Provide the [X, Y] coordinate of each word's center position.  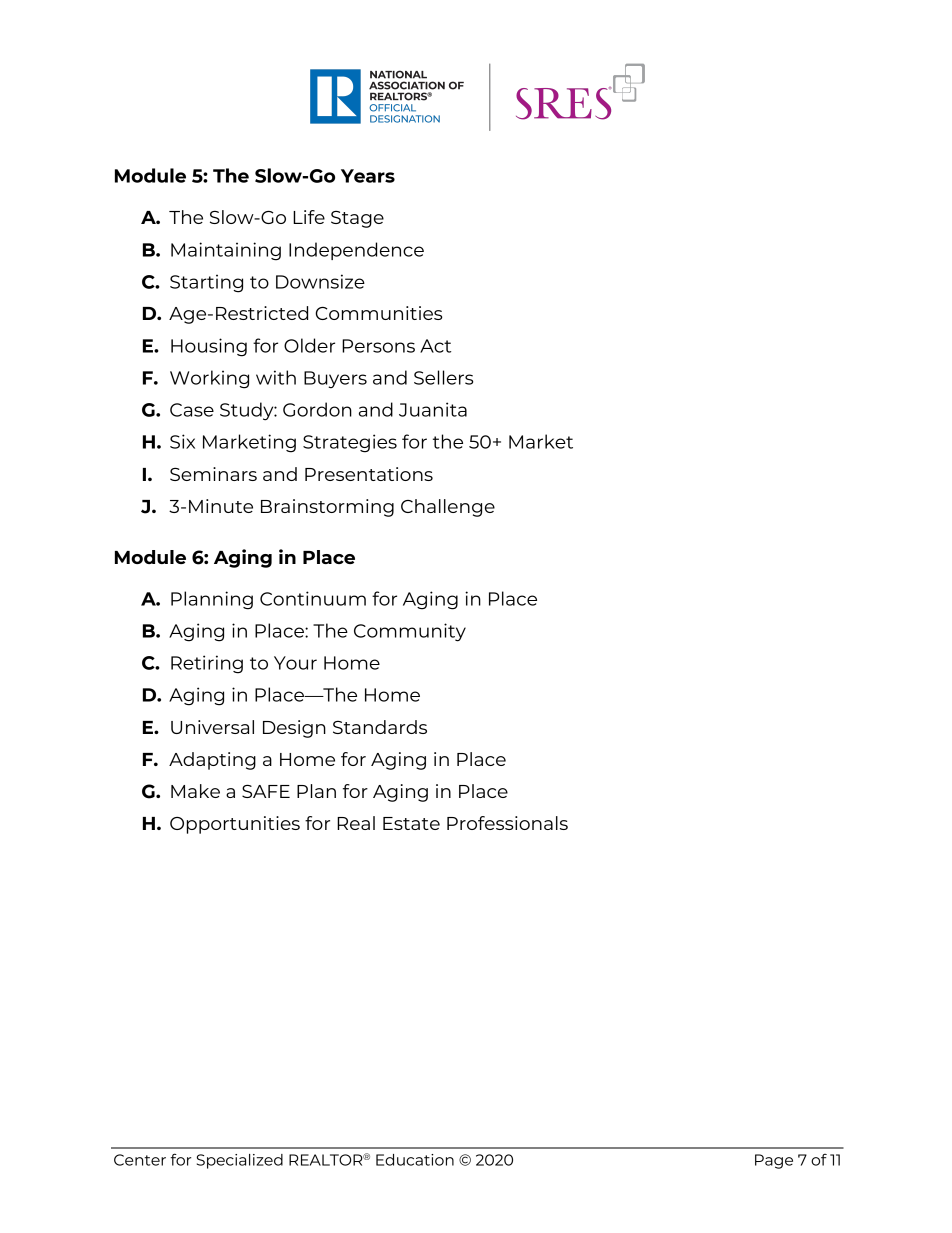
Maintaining [226, 251]
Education [415, 1160]
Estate [411, 823]
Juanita [433, 409]
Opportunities [235, 825]
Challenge [448, 508]
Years [368, 176]
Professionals [507, 823]
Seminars [213, 474]
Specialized [240, 1161]
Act [435, 346]
